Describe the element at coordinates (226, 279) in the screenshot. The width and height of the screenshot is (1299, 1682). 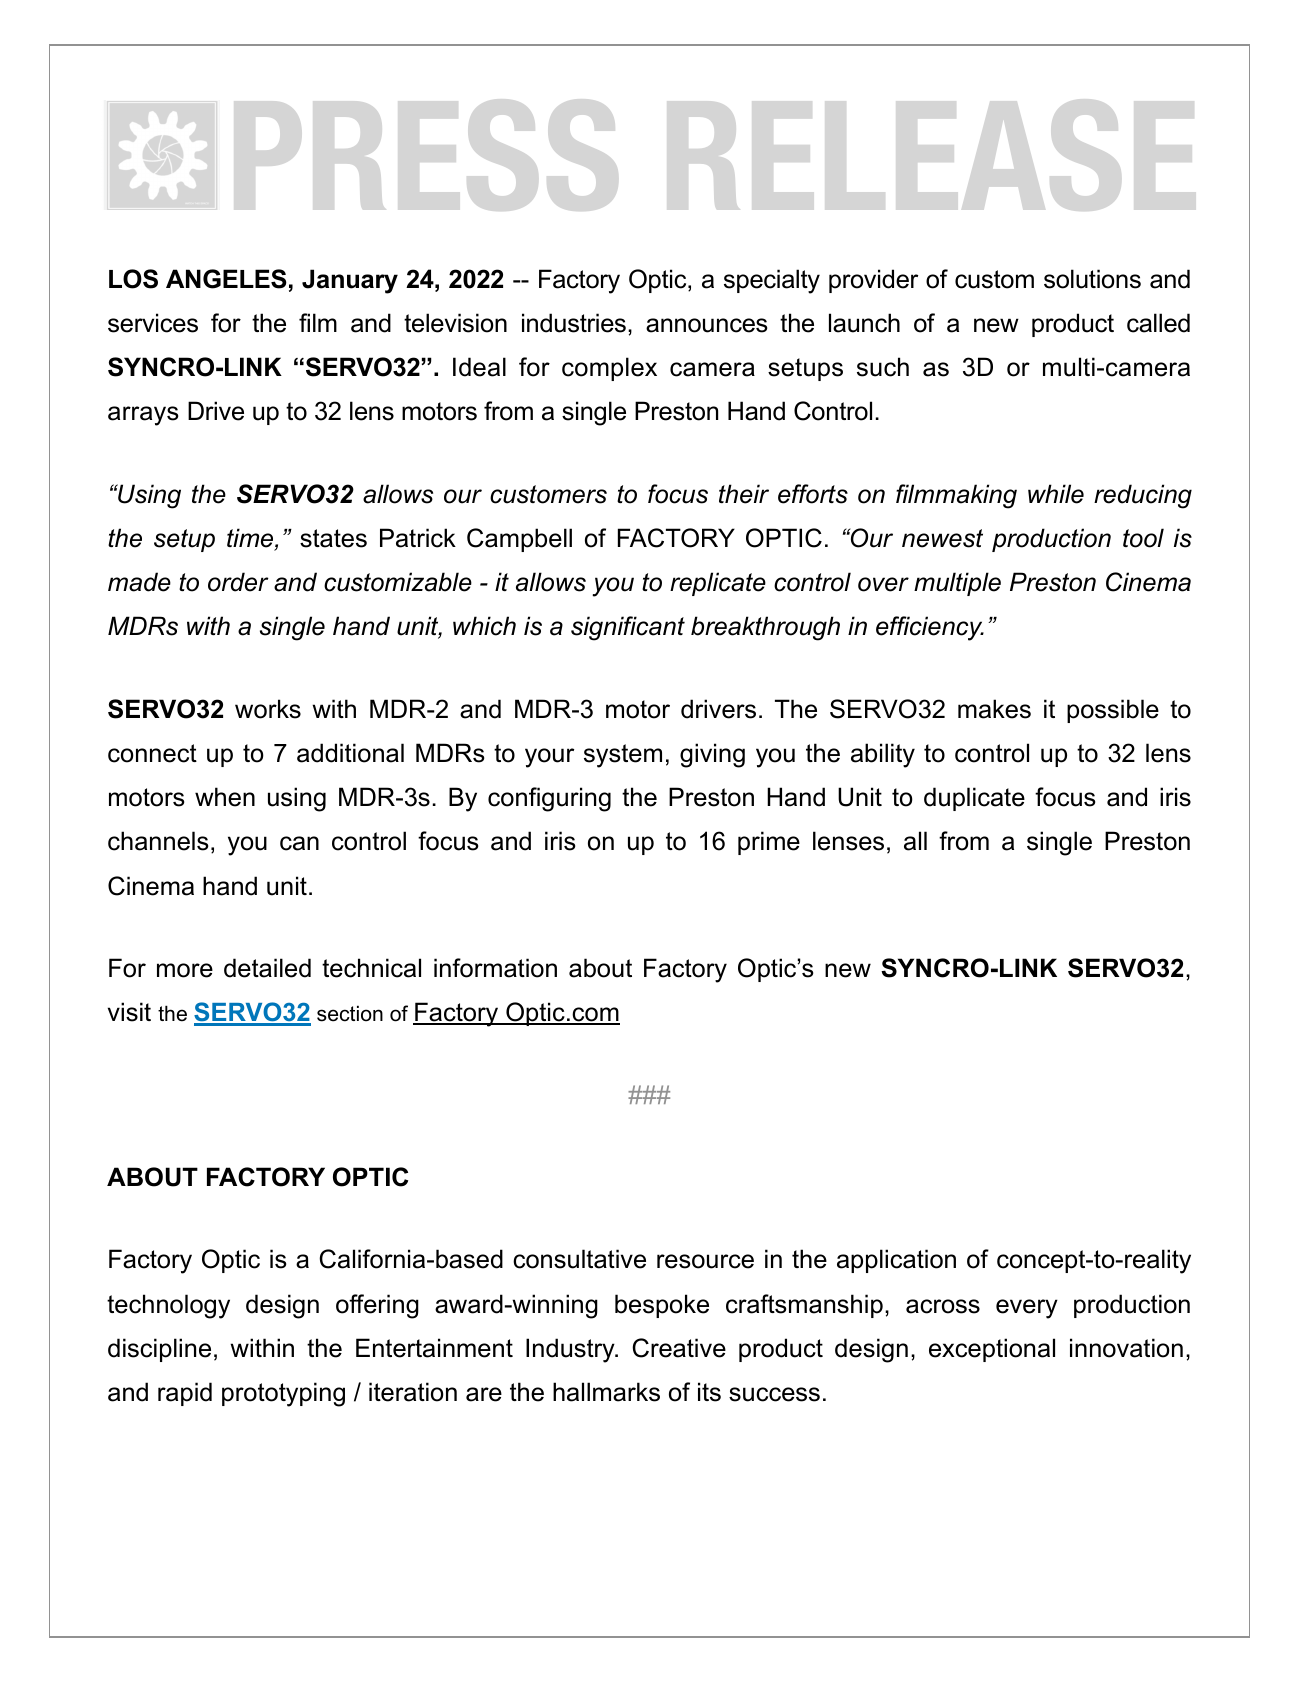
I see `ANGELES` at that location.
